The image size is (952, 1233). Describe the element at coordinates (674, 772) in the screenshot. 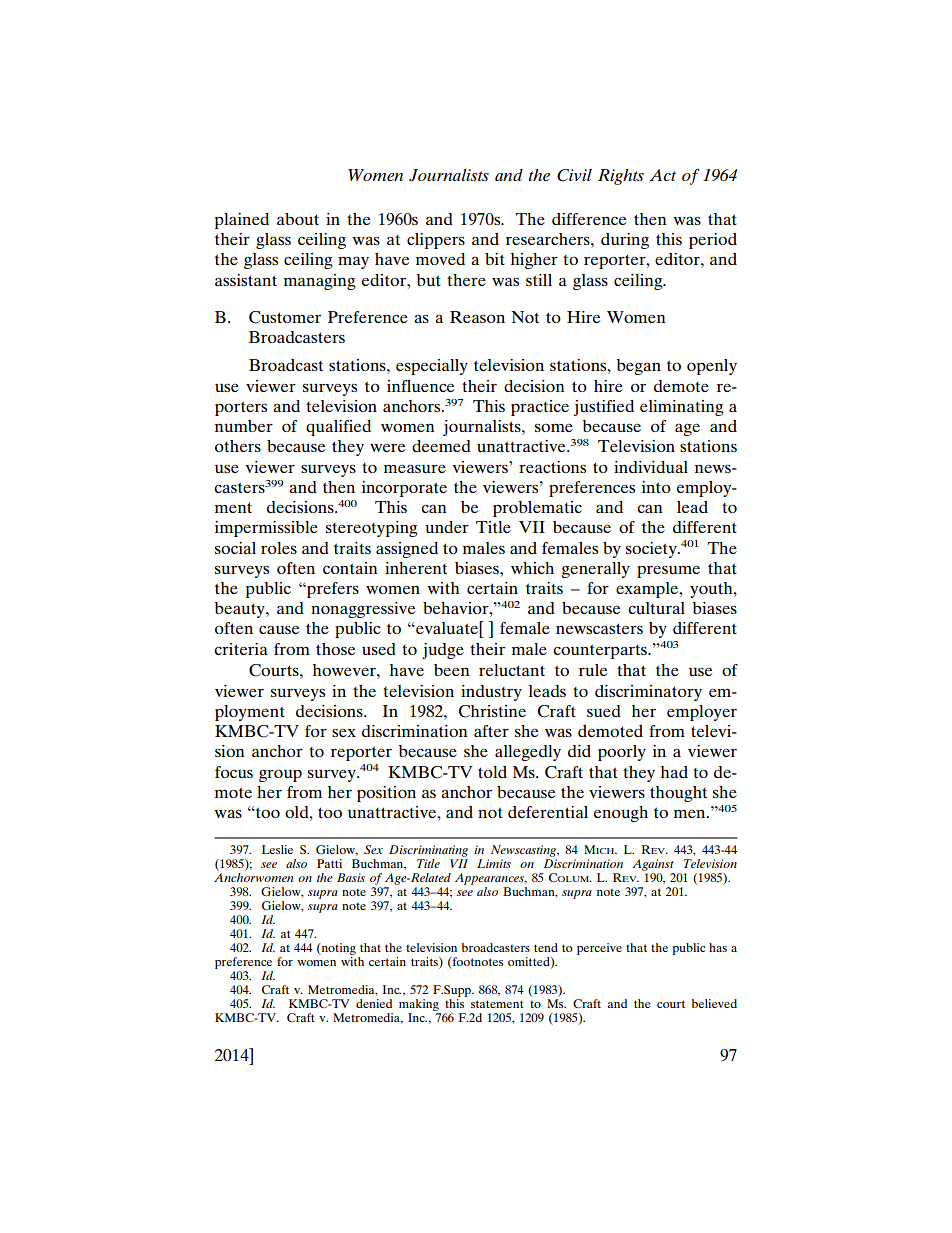

I see `had` at that location.
